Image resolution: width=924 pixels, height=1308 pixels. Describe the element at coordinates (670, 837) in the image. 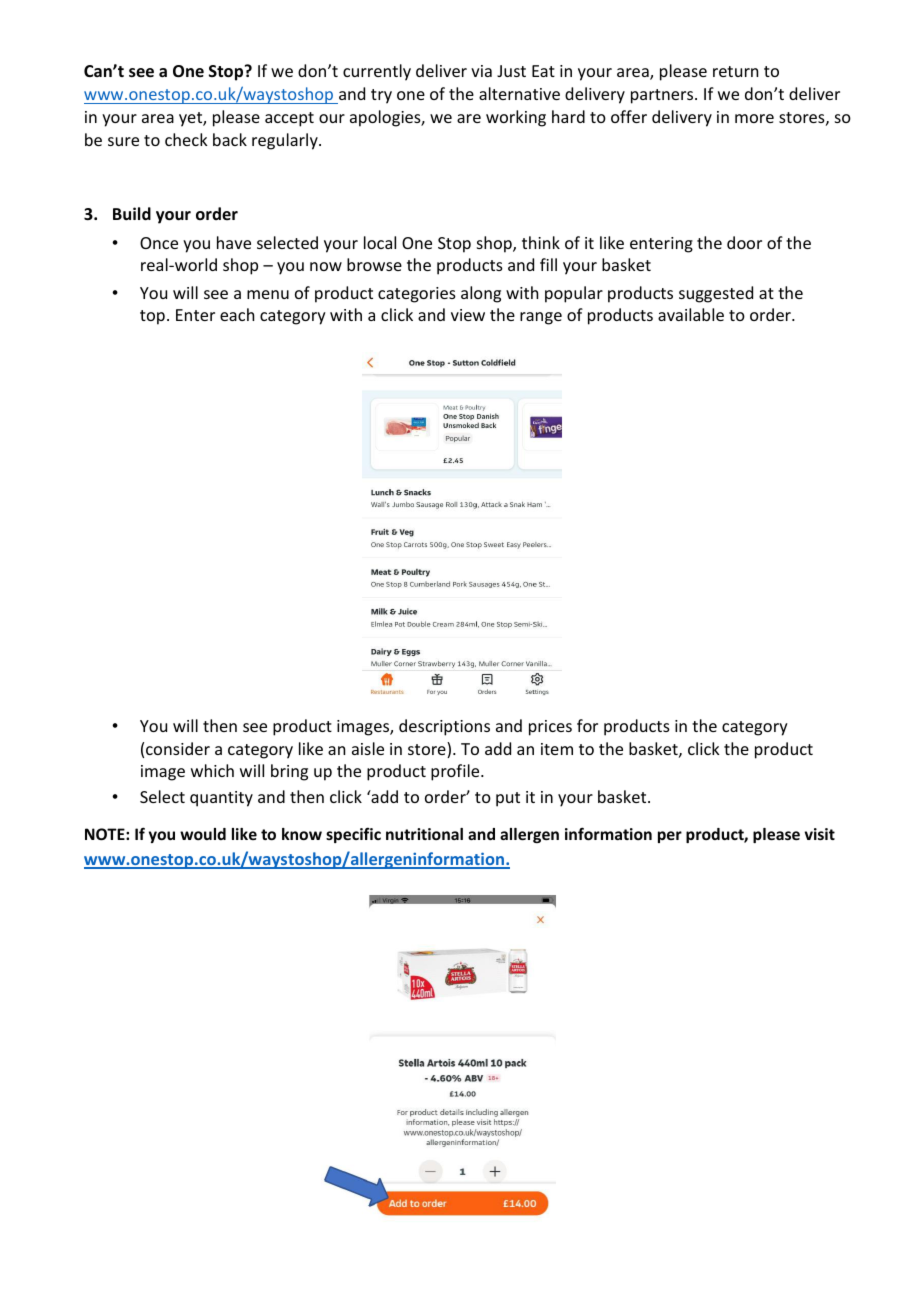

I see `per` at that location.
